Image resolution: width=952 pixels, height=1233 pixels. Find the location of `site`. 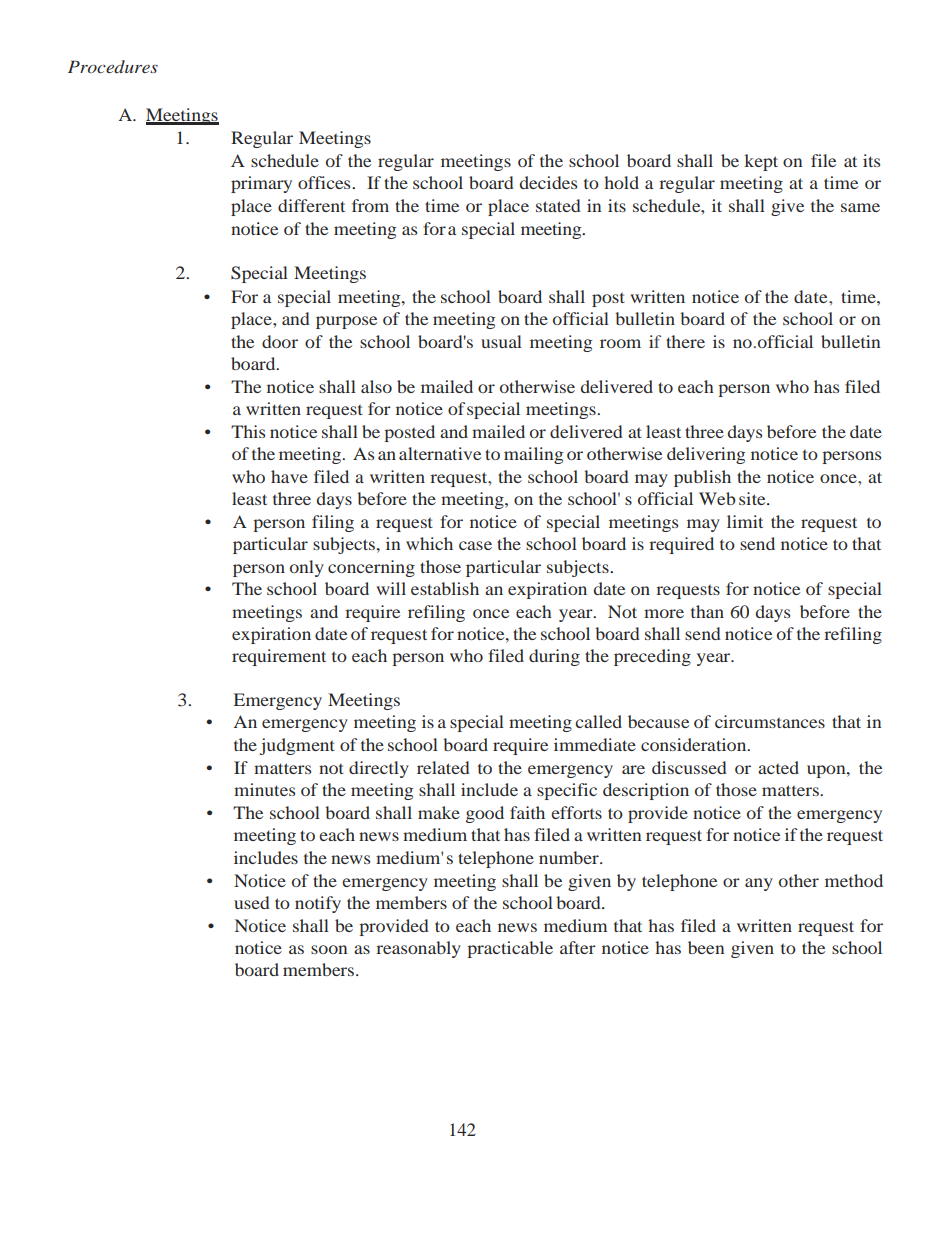

site is located at coordinates (753, 498).
